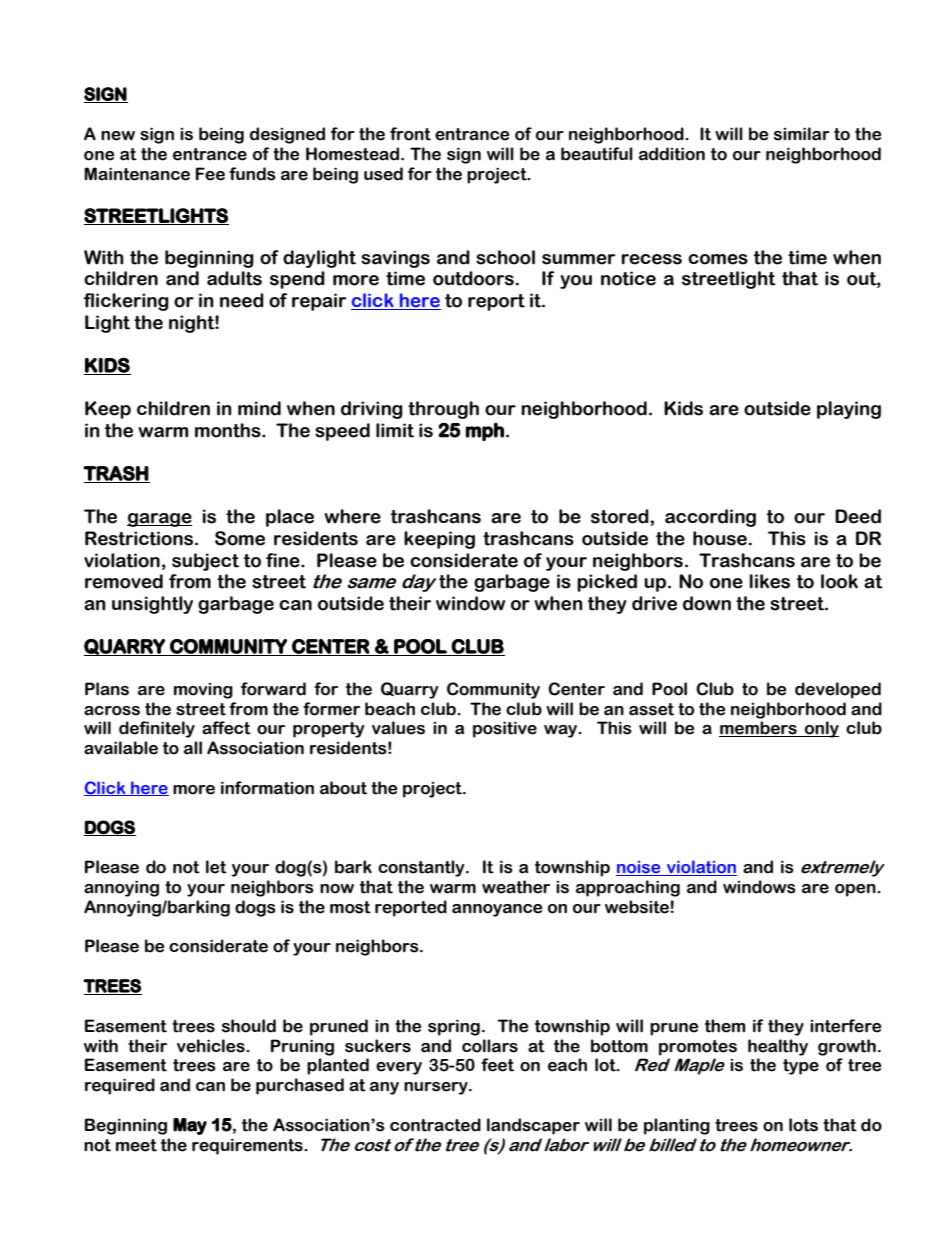 The width and height of the screenshot is (952, 1233). What do you see at coordinates (190, 1126) in the screenshot?
I see `May` at bounding box center [190, 1126].
